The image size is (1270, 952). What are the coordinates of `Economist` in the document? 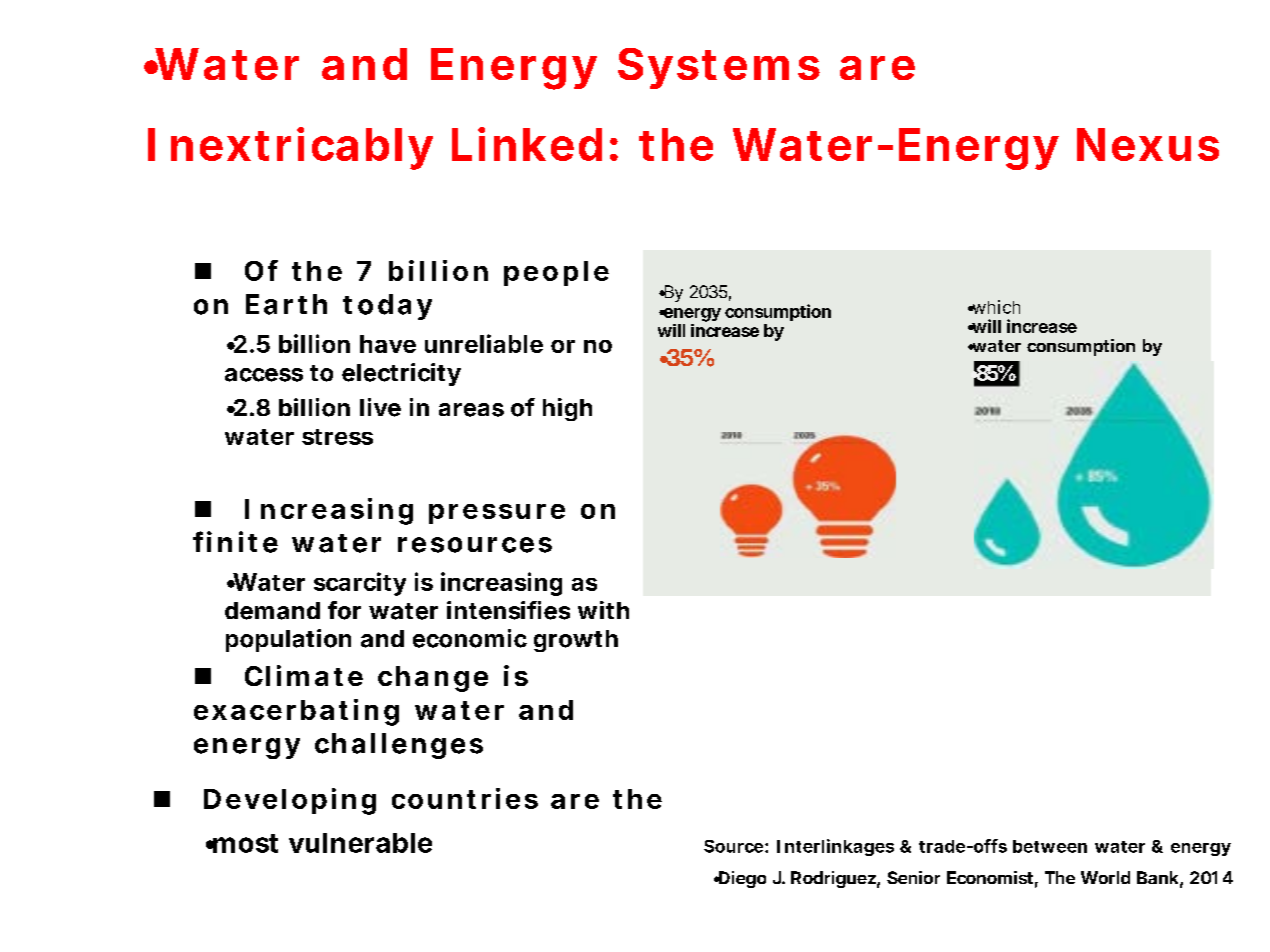 It's located at (990, 877).
